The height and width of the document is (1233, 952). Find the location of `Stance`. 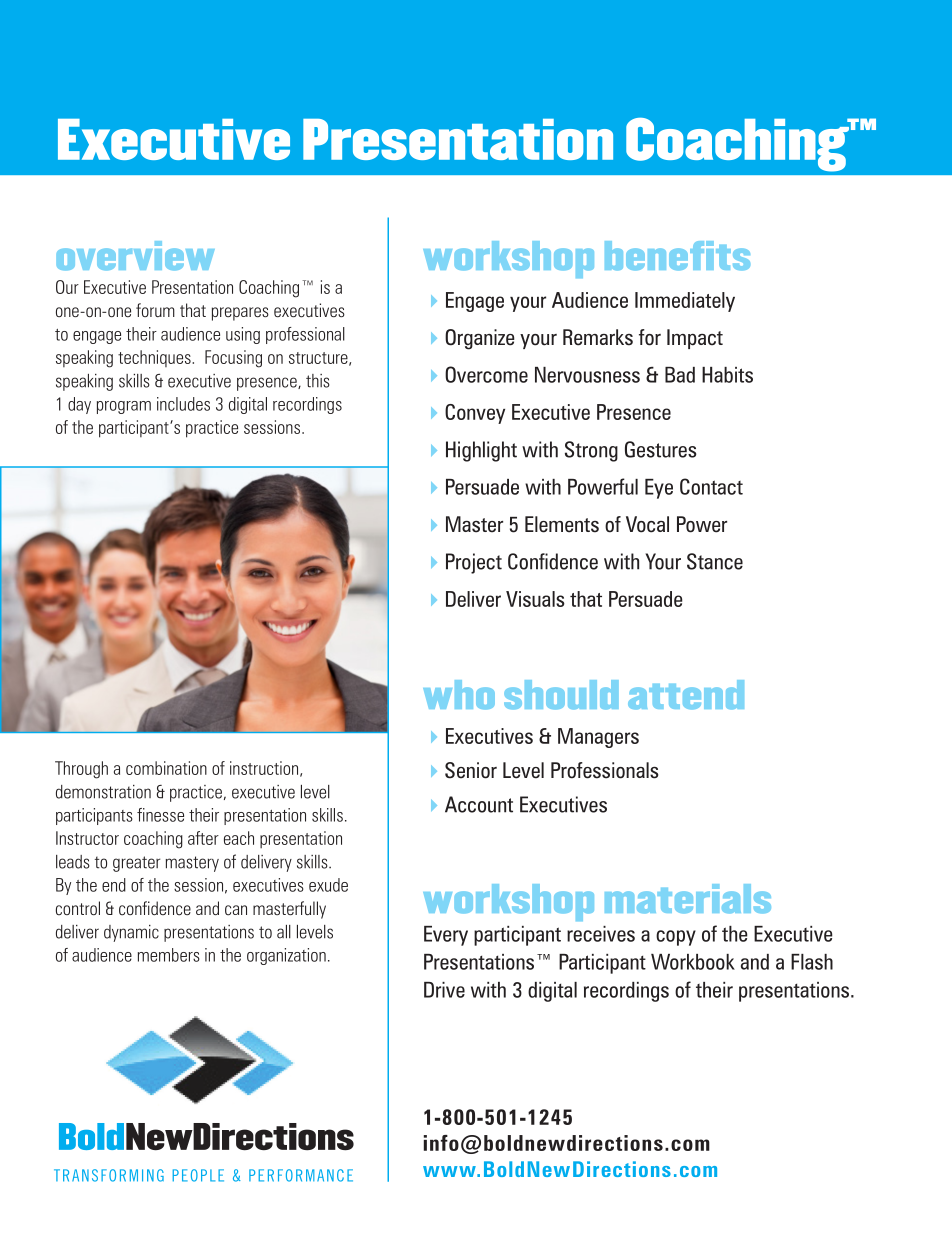

Stance is located at coordinates (715, 561).
